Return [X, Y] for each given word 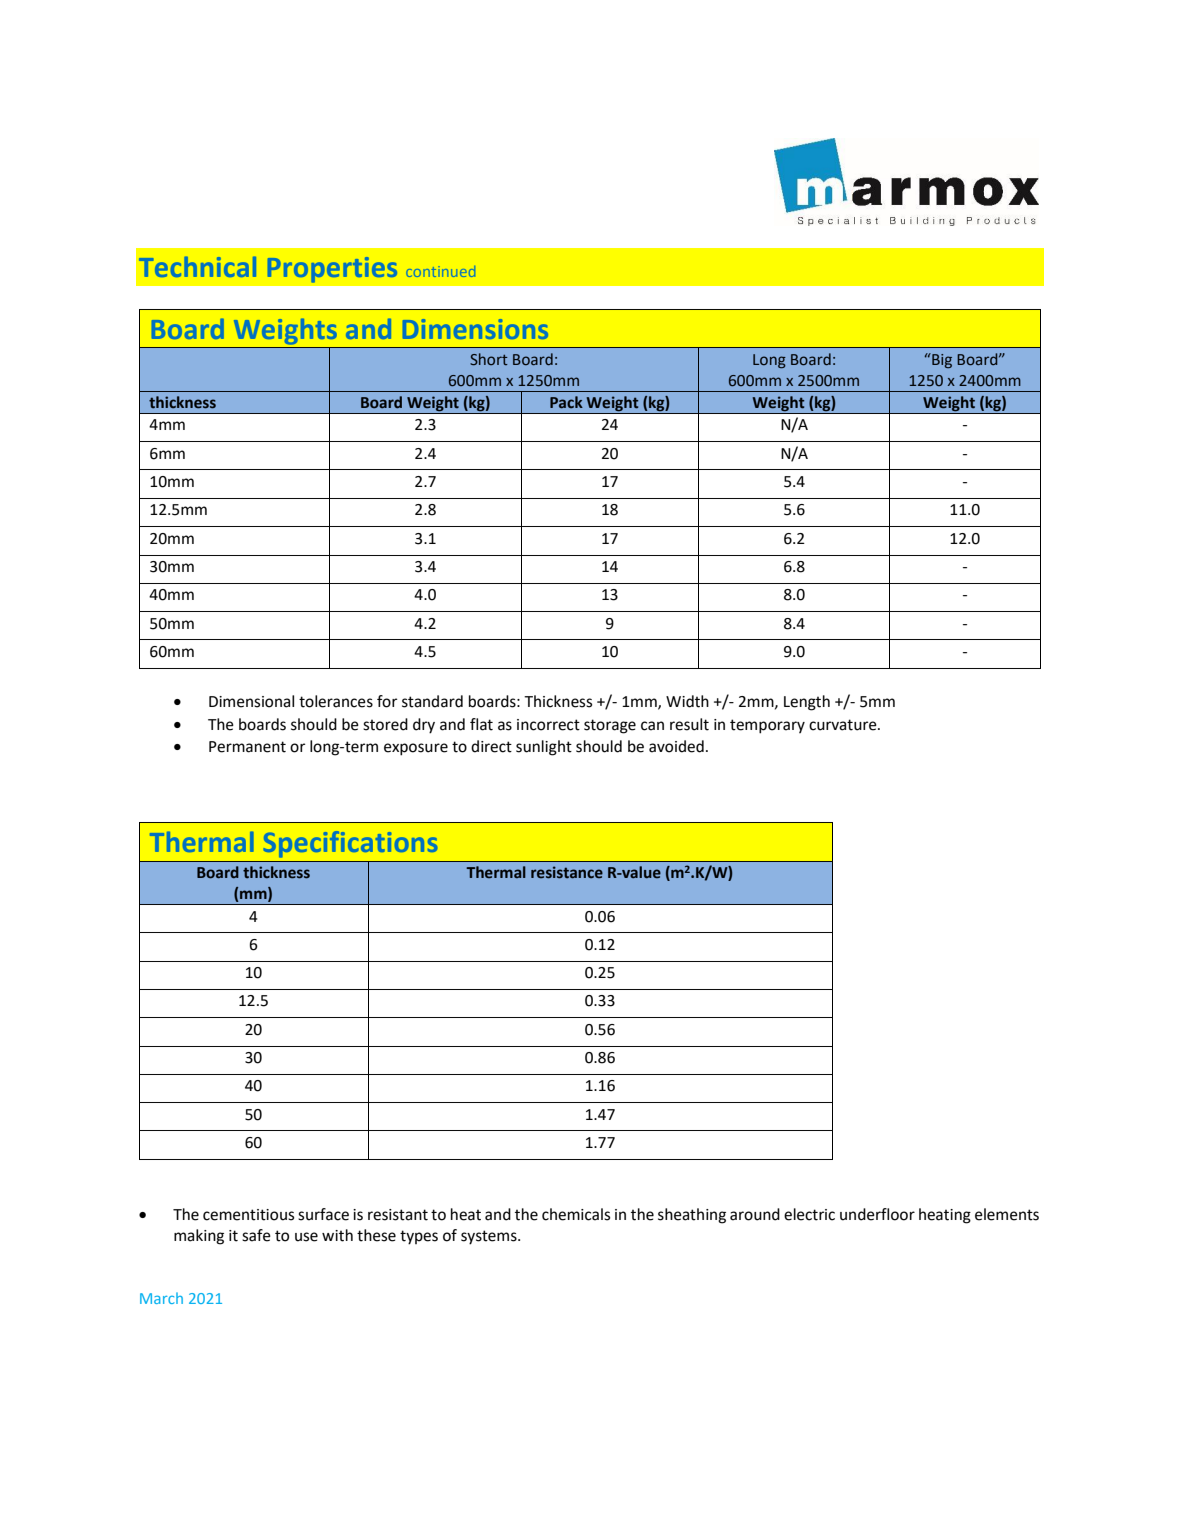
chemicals [576, 1214]
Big [941, 360]
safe [256, 1235]
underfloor [877, 1214]
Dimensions [475, 329]
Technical [197, 267]
